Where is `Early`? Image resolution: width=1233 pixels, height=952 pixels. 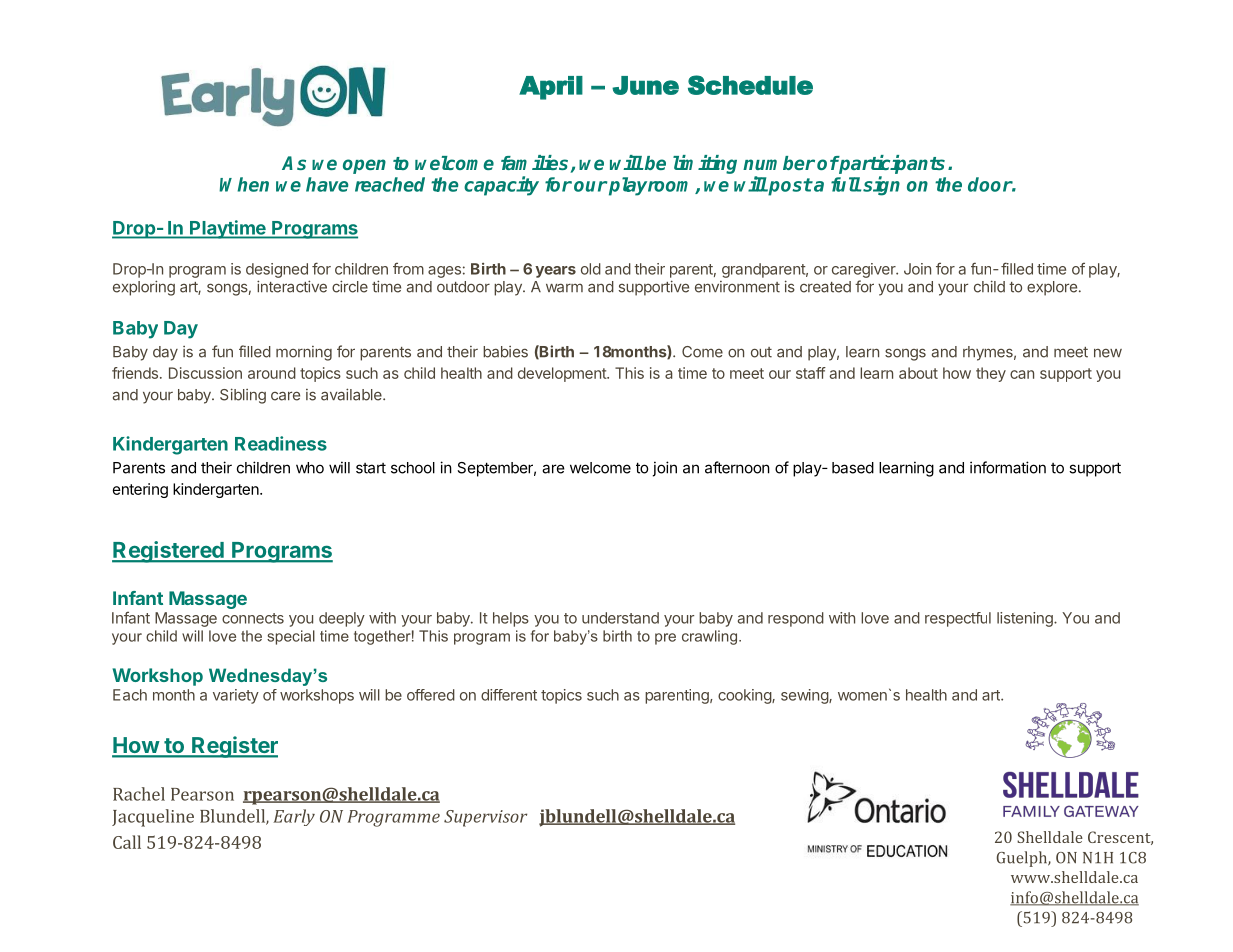
Early is located at coordinates (294, 817).
